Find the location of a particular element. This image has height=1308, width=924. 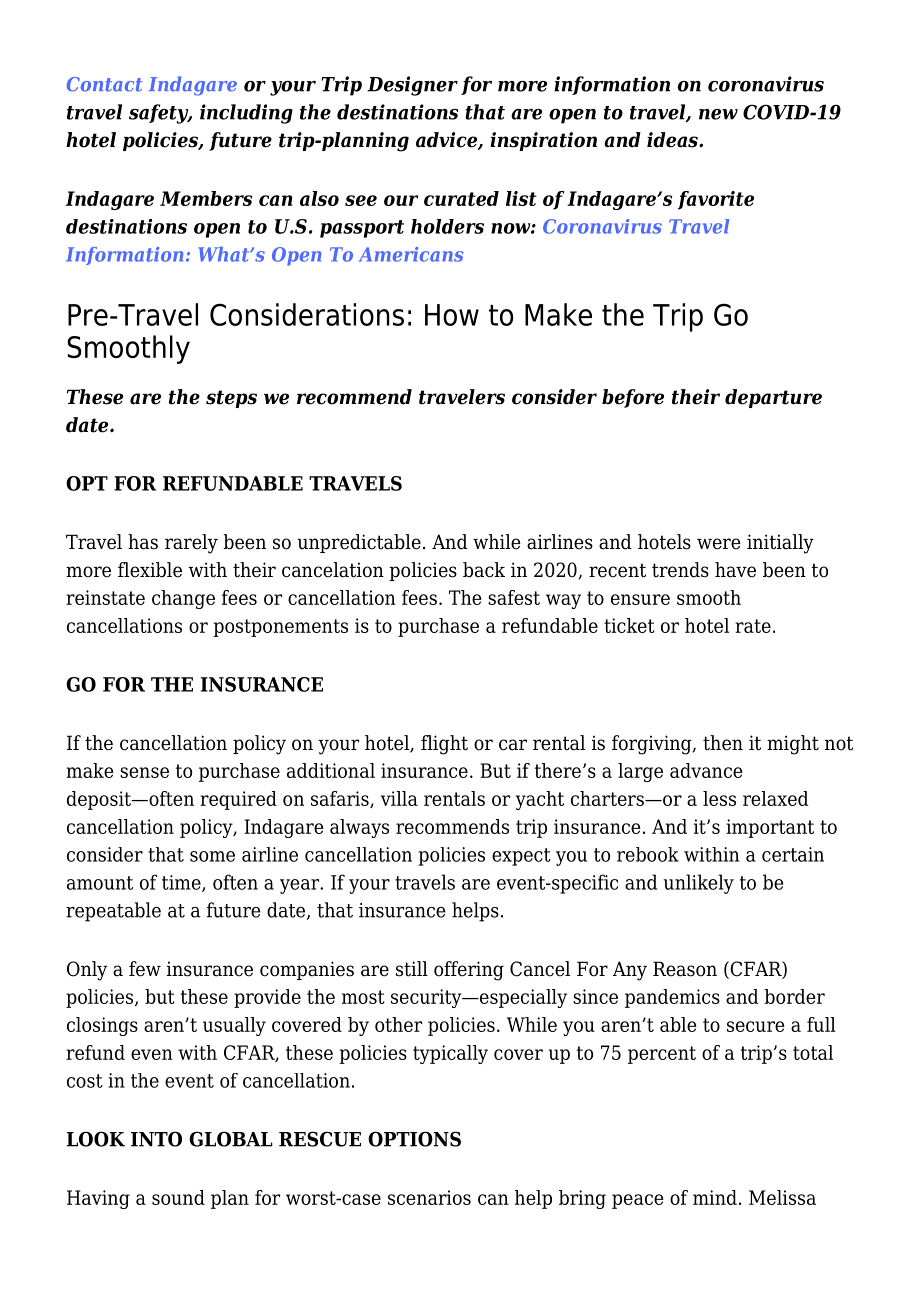

important is located at coordinates (770, 828).
